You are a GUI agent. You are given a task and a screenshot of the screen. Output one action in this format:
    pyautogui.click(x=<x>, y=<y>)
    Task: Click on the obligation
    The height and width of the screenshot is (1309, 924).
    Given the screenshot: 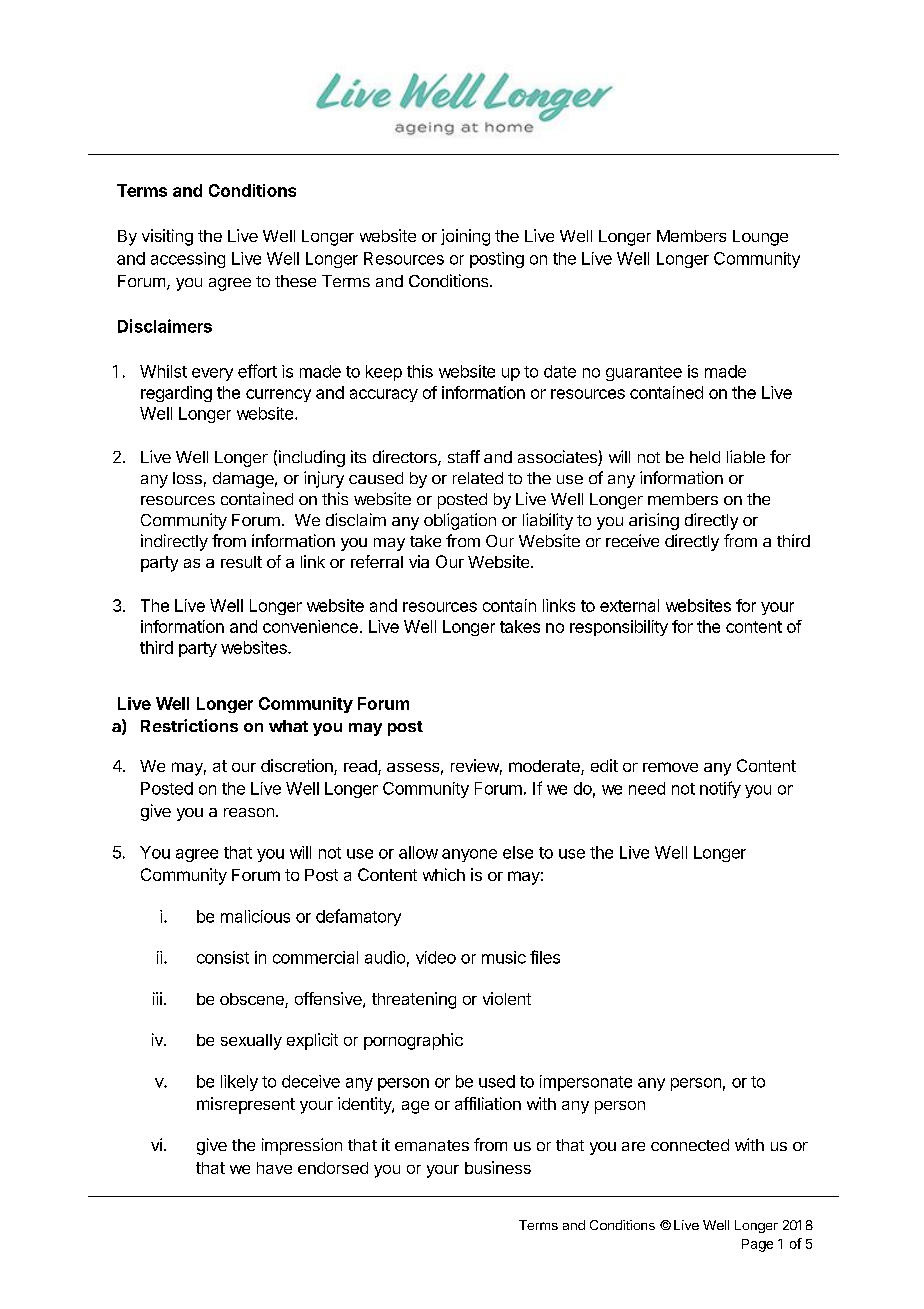 What is the action you would take?
    pyautogui.click(x=460, y=521)
